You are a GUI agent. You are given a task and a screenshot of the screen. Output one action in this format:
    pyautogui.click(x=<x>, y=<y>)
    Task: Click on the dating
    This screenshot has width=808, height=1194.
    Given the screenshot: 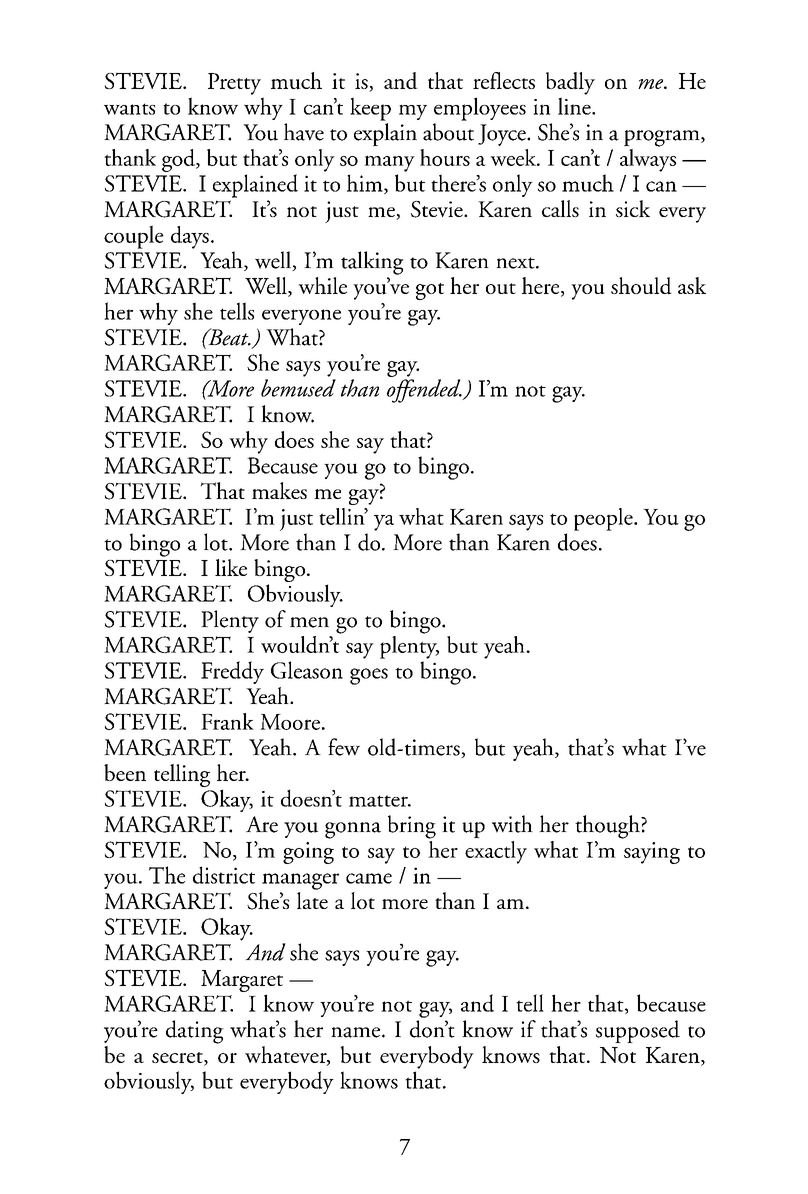 What is the action you would take?
    pyautogui.click(x=195, y=1032)
